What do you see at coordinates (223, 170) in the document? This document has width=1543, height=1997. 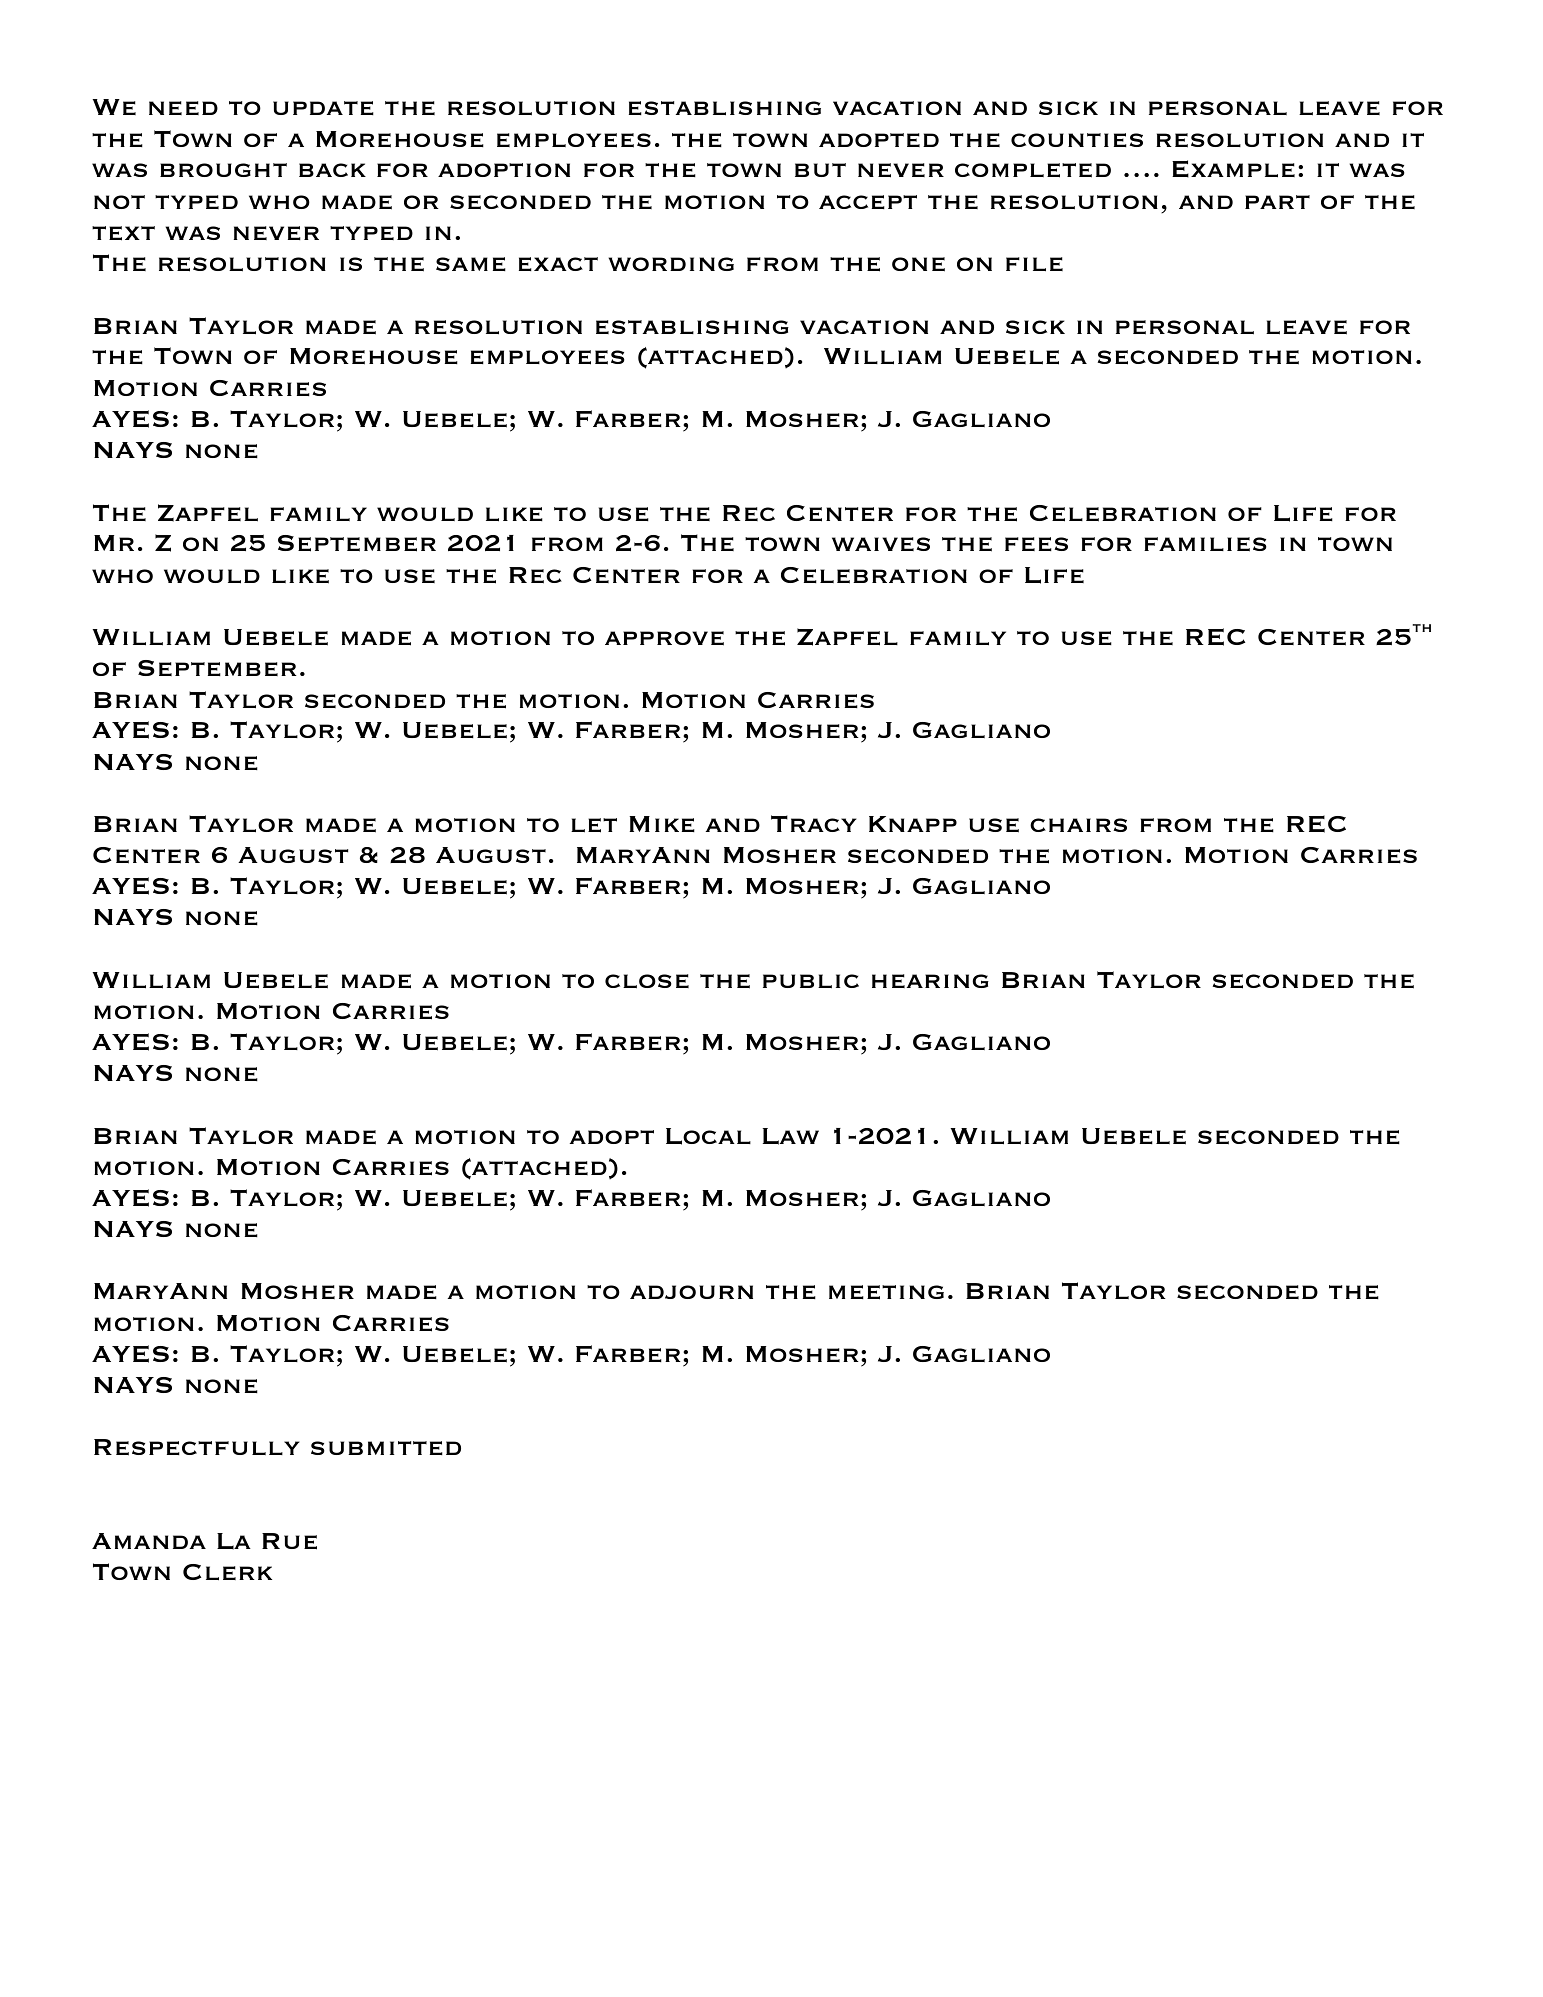 I see `brought` at bounding box center [223, 170].
